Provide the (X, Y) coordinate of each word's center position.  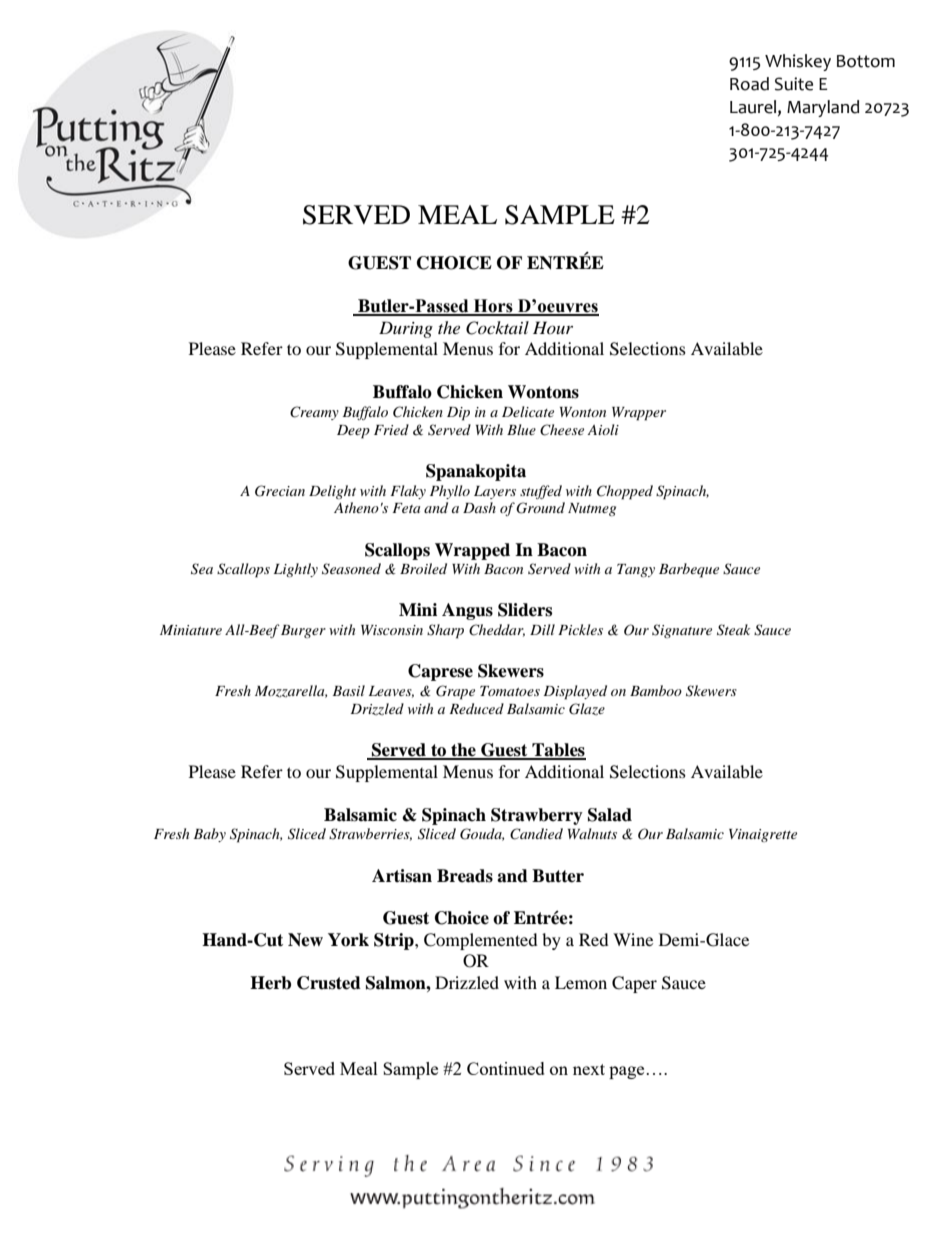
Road (749, 84)
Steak (733, 630)
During (406, 329)
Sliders (525, 610)
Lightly (296, 570)
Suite (794, 84)
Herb (270, 983)
